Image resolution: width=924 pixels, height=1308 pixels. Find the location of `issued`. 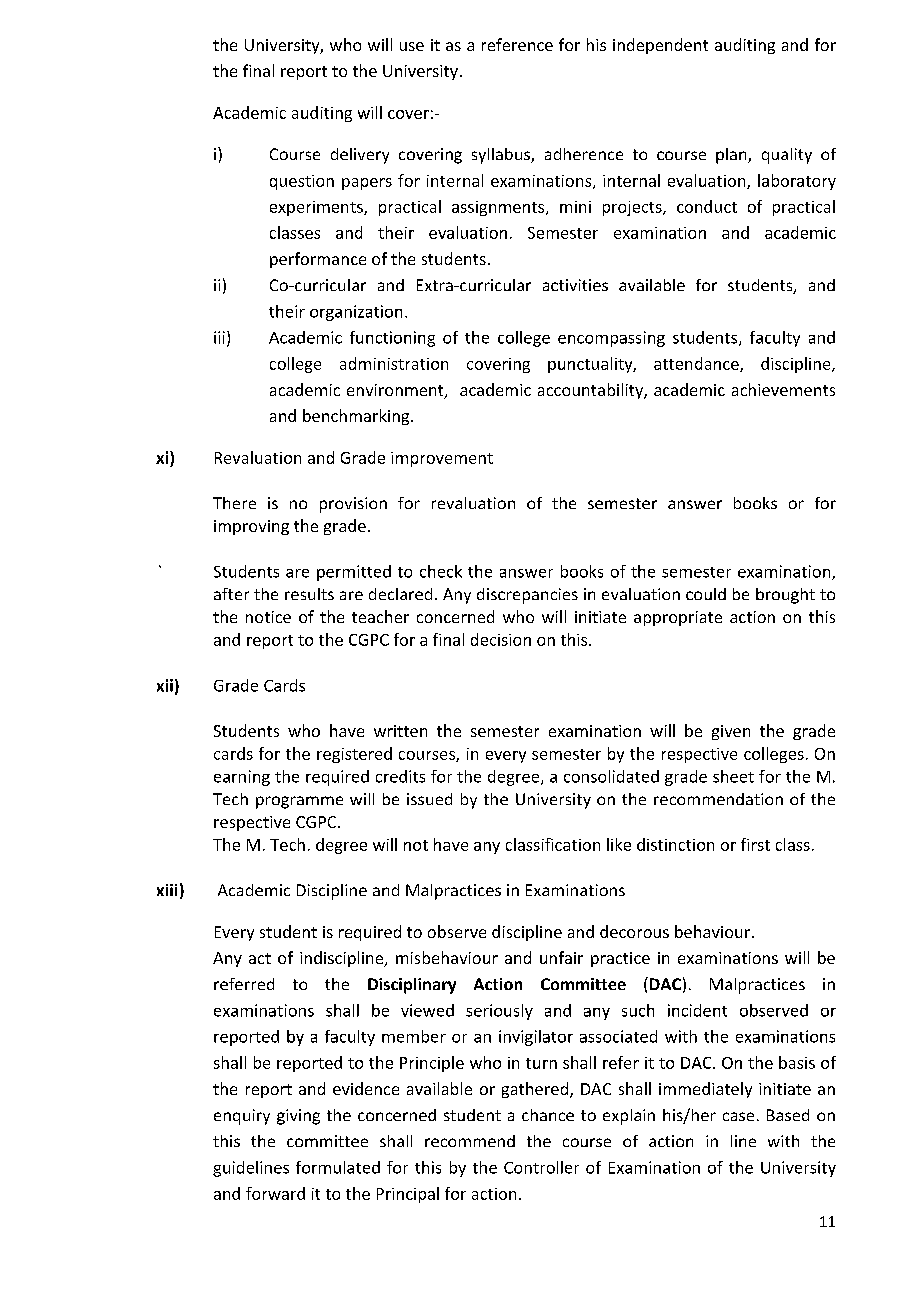

issued is located at coordinates (429, 799).
